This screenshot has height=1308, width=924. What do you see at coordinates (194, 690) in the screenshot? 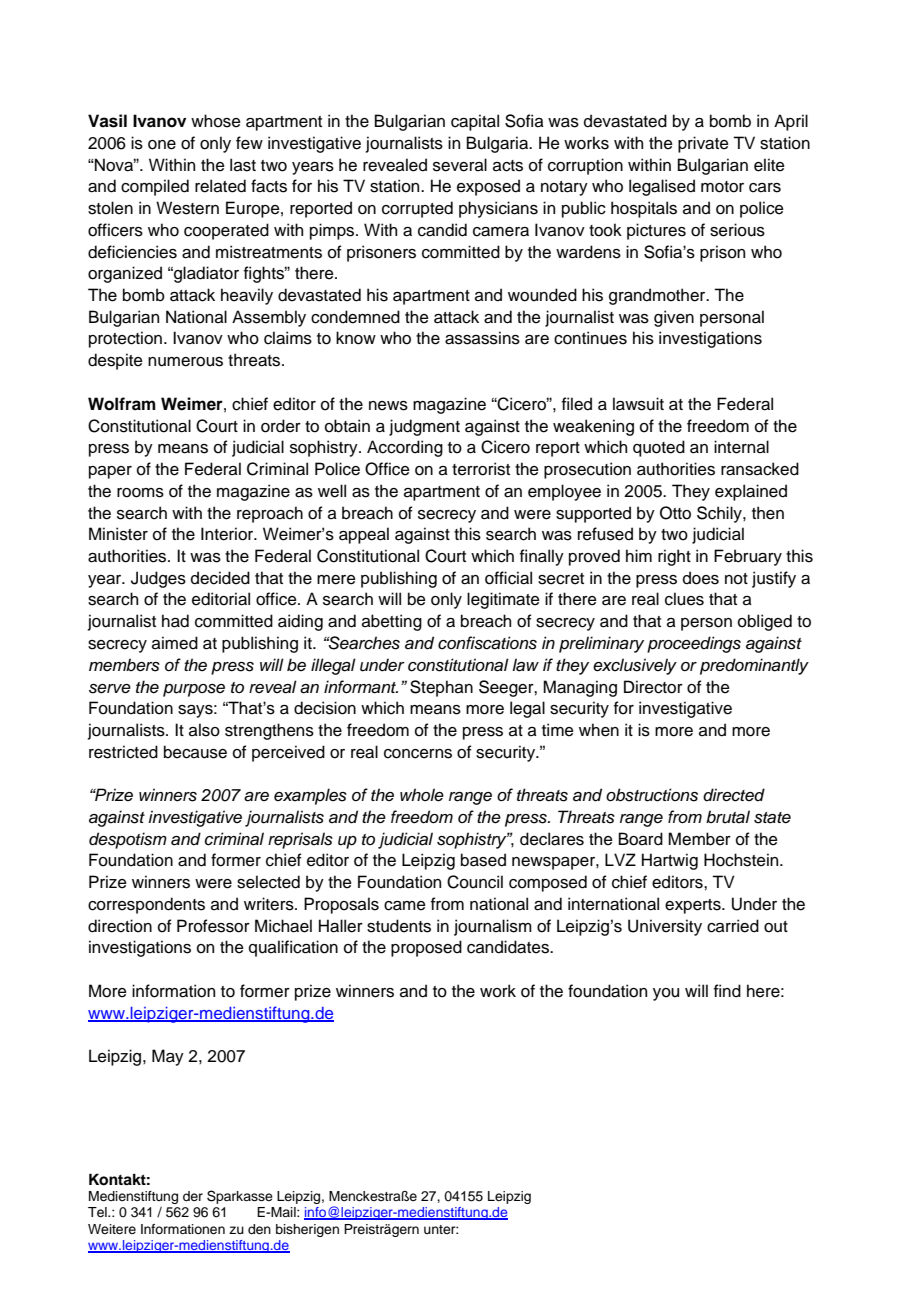
I see `purpose` at bounding box center [194, 690].
